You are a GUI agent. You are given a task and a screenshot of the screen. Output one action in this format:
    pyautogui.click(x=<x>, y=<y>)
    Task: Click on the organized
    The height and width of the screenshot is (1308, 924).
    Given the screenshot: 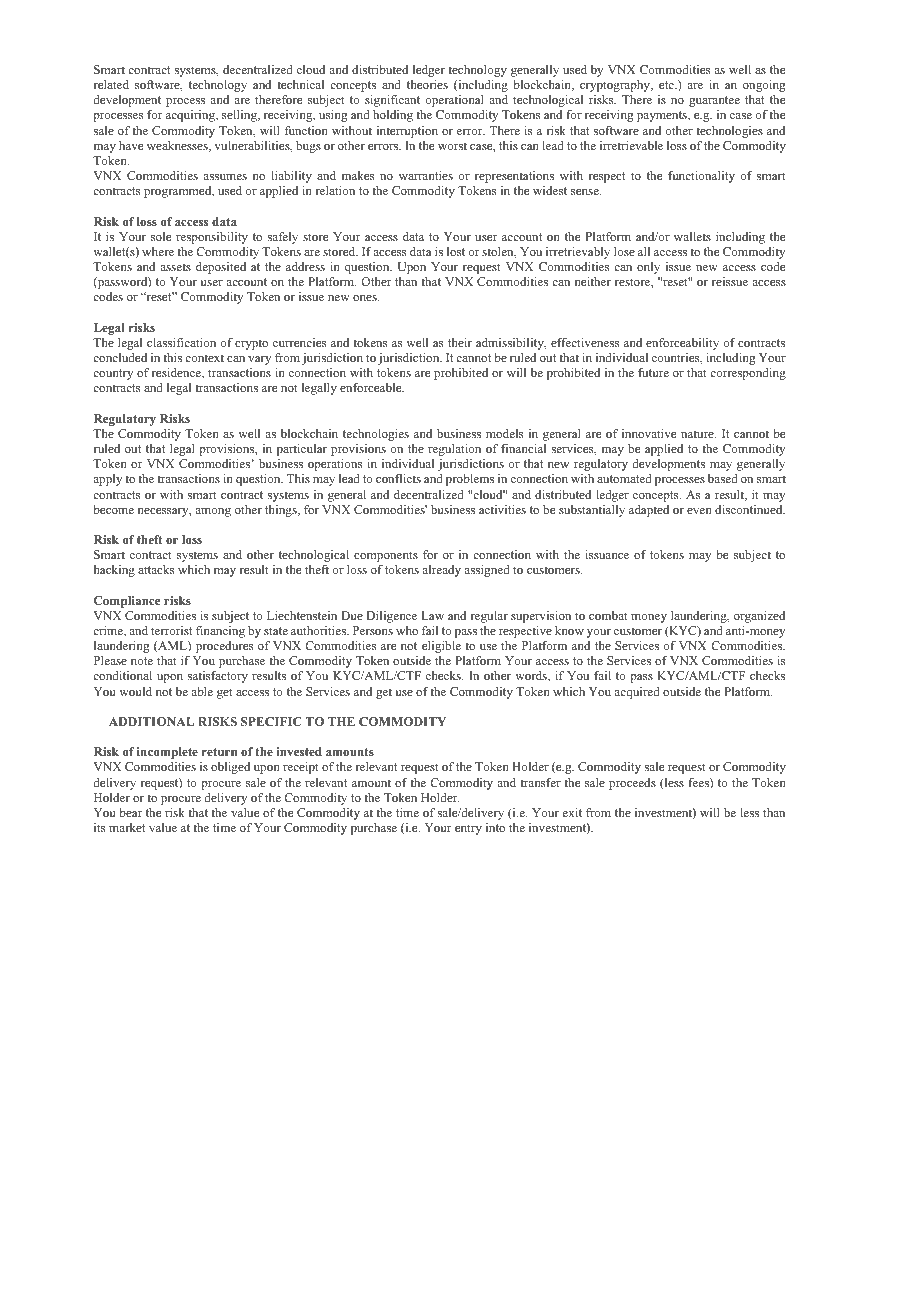 What is the action you would take?
    pyautogui.click(x=759, y=617)
